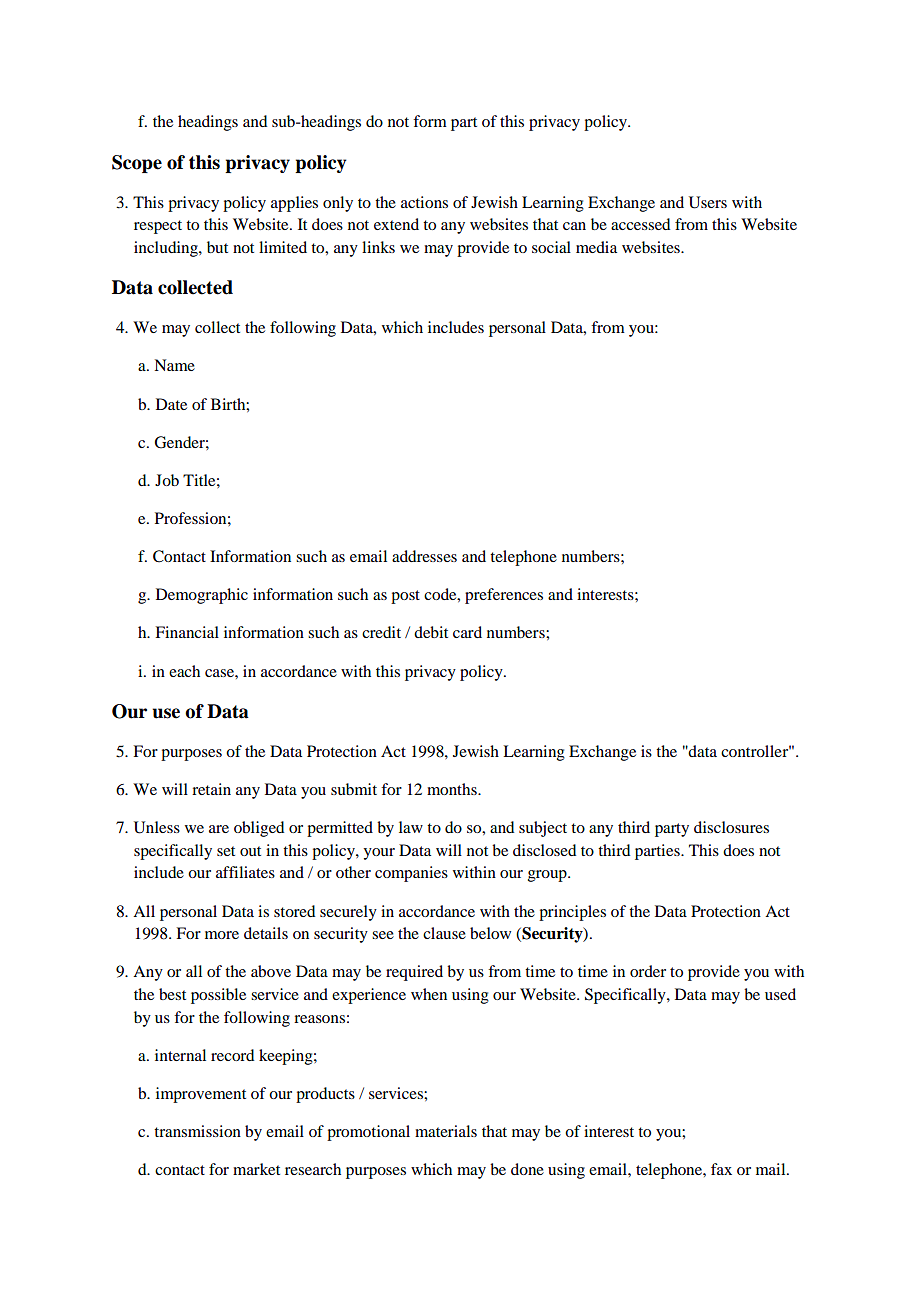  I want to click on disclosures, so click(731, 827).
